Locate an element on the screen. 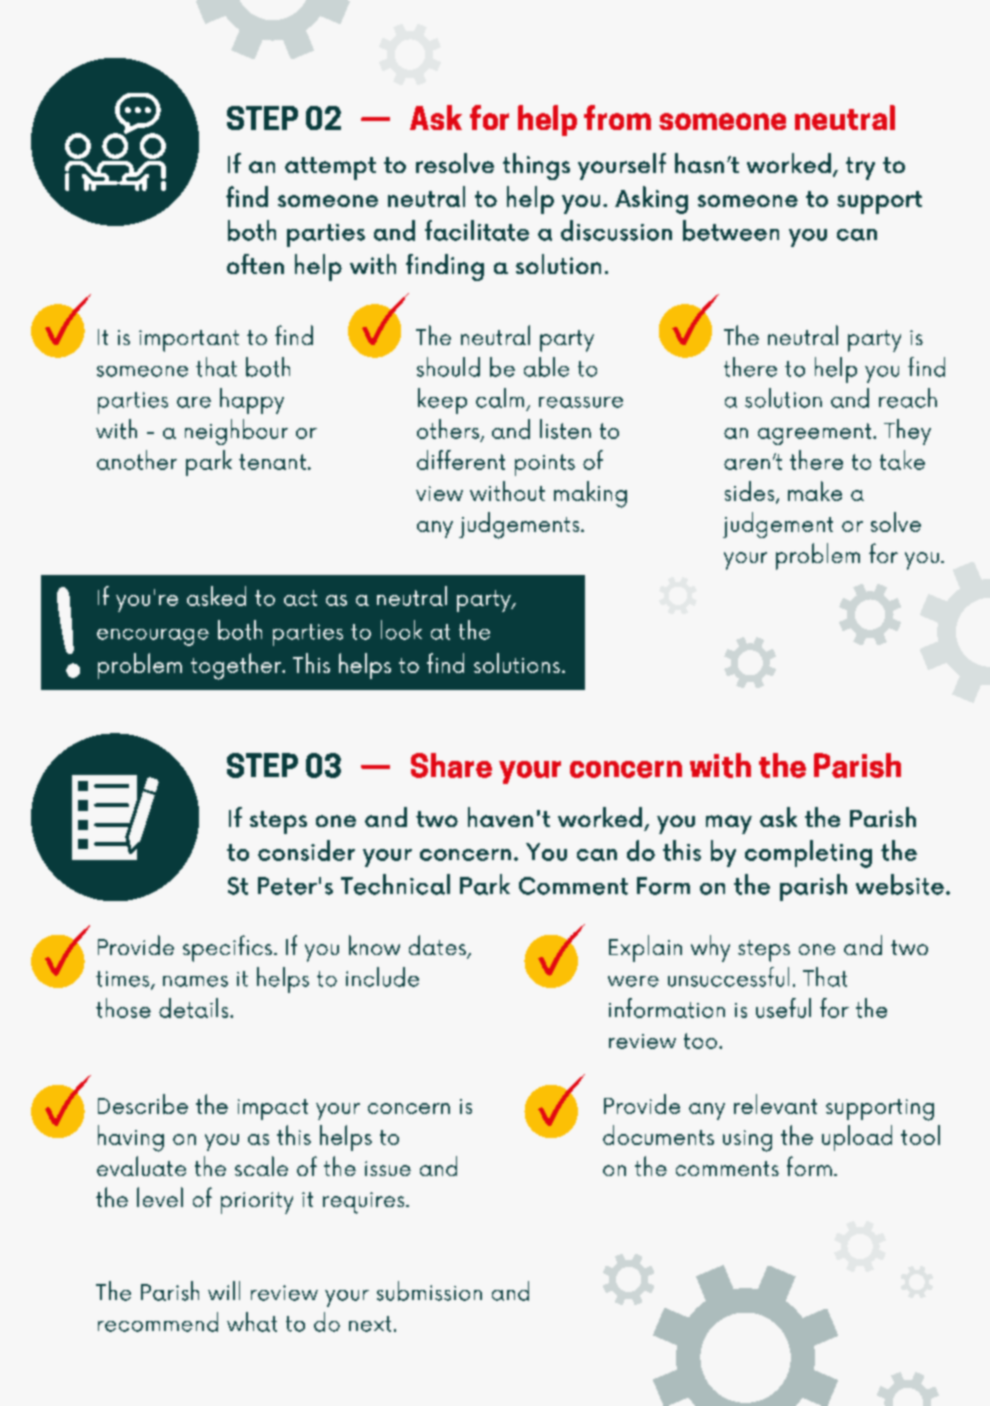  together is located at coordinates (237, 666).
